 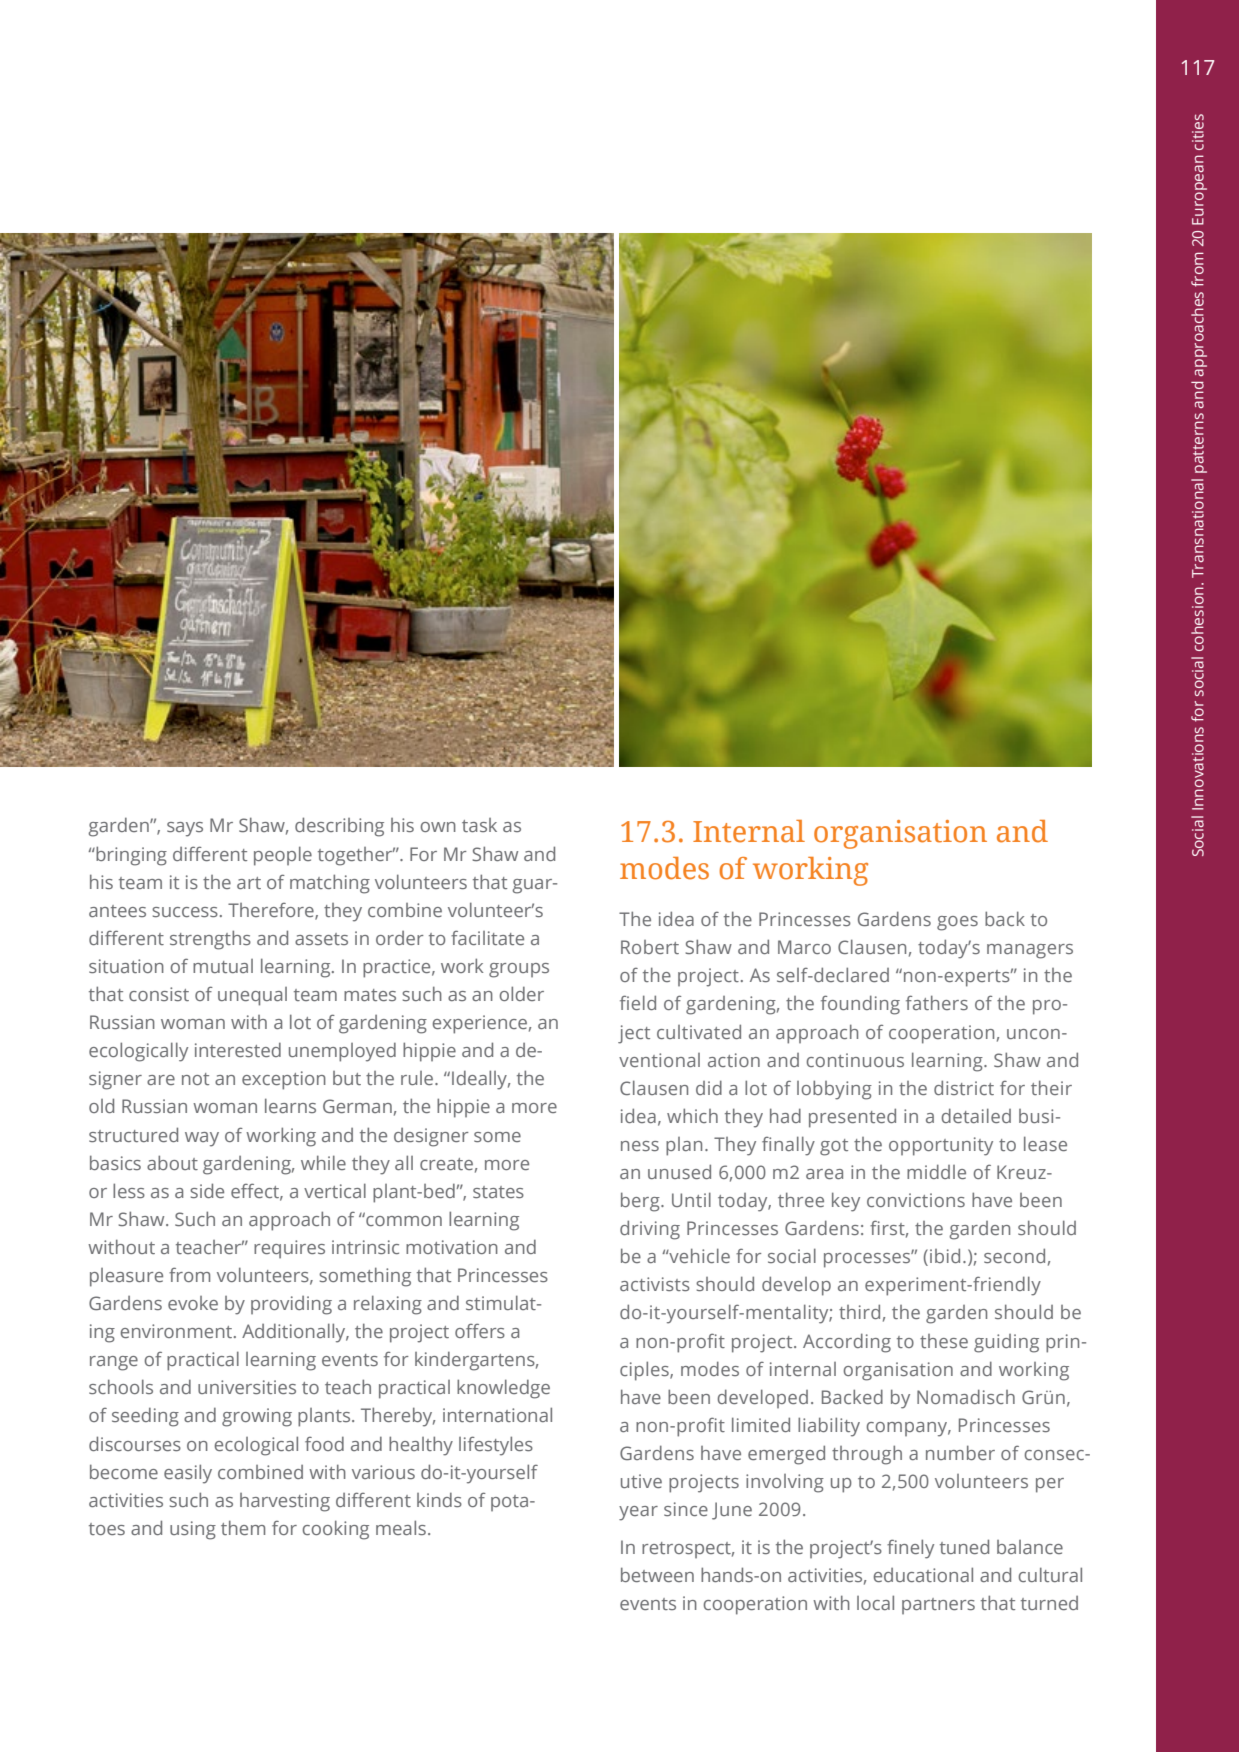 I want to click on goes, so click(x=957, y=923).
